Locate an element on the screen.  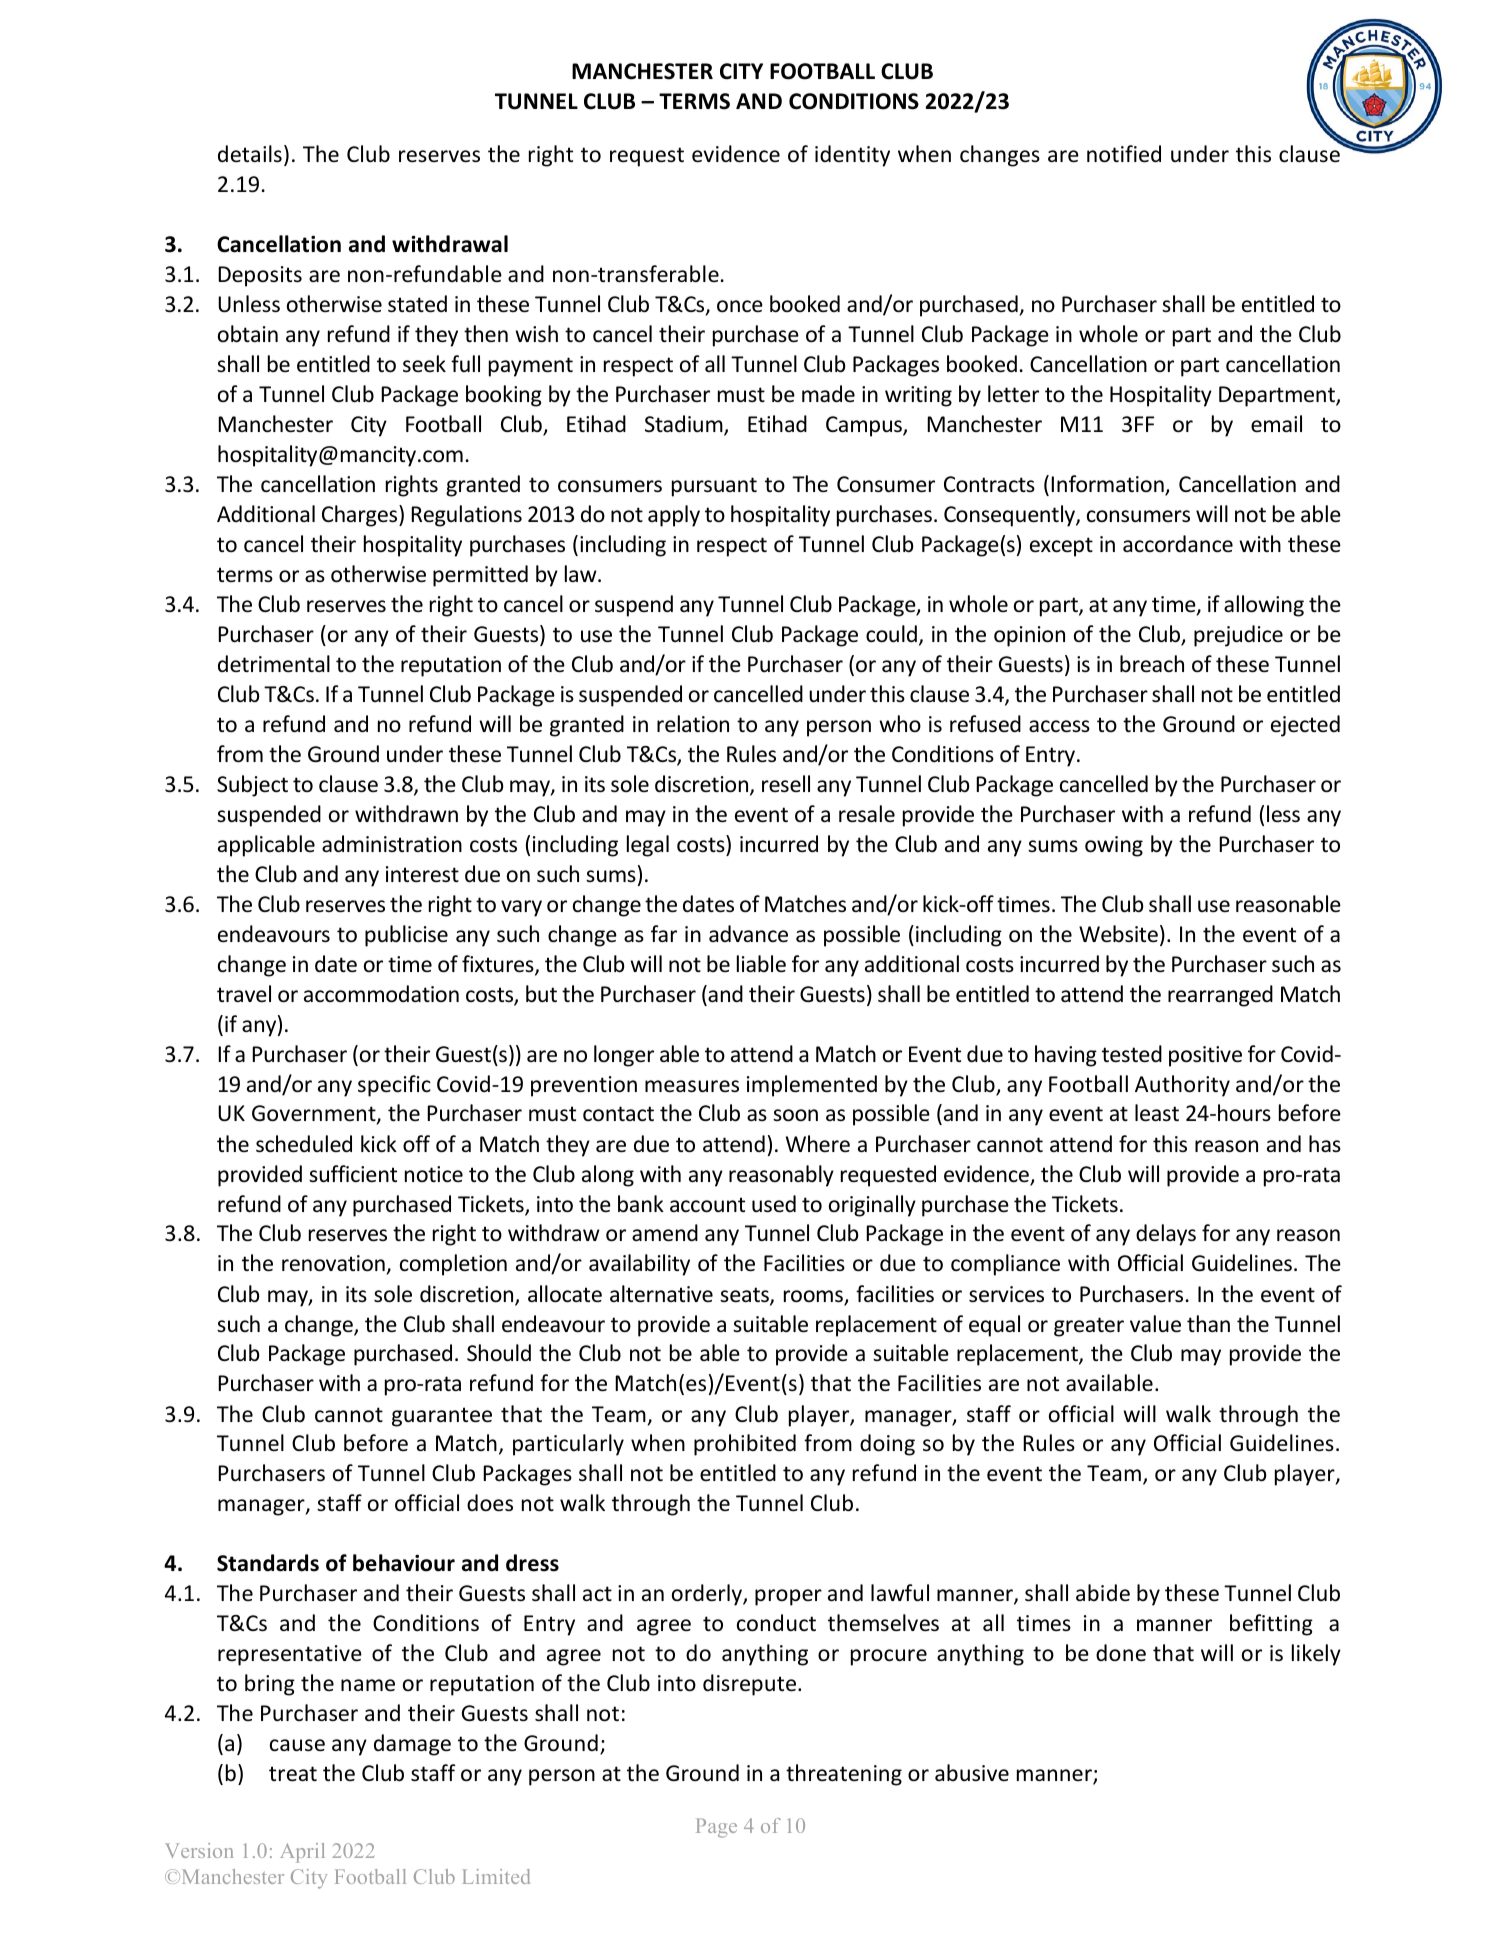
delays is located at coordinates (1166, 1235).
